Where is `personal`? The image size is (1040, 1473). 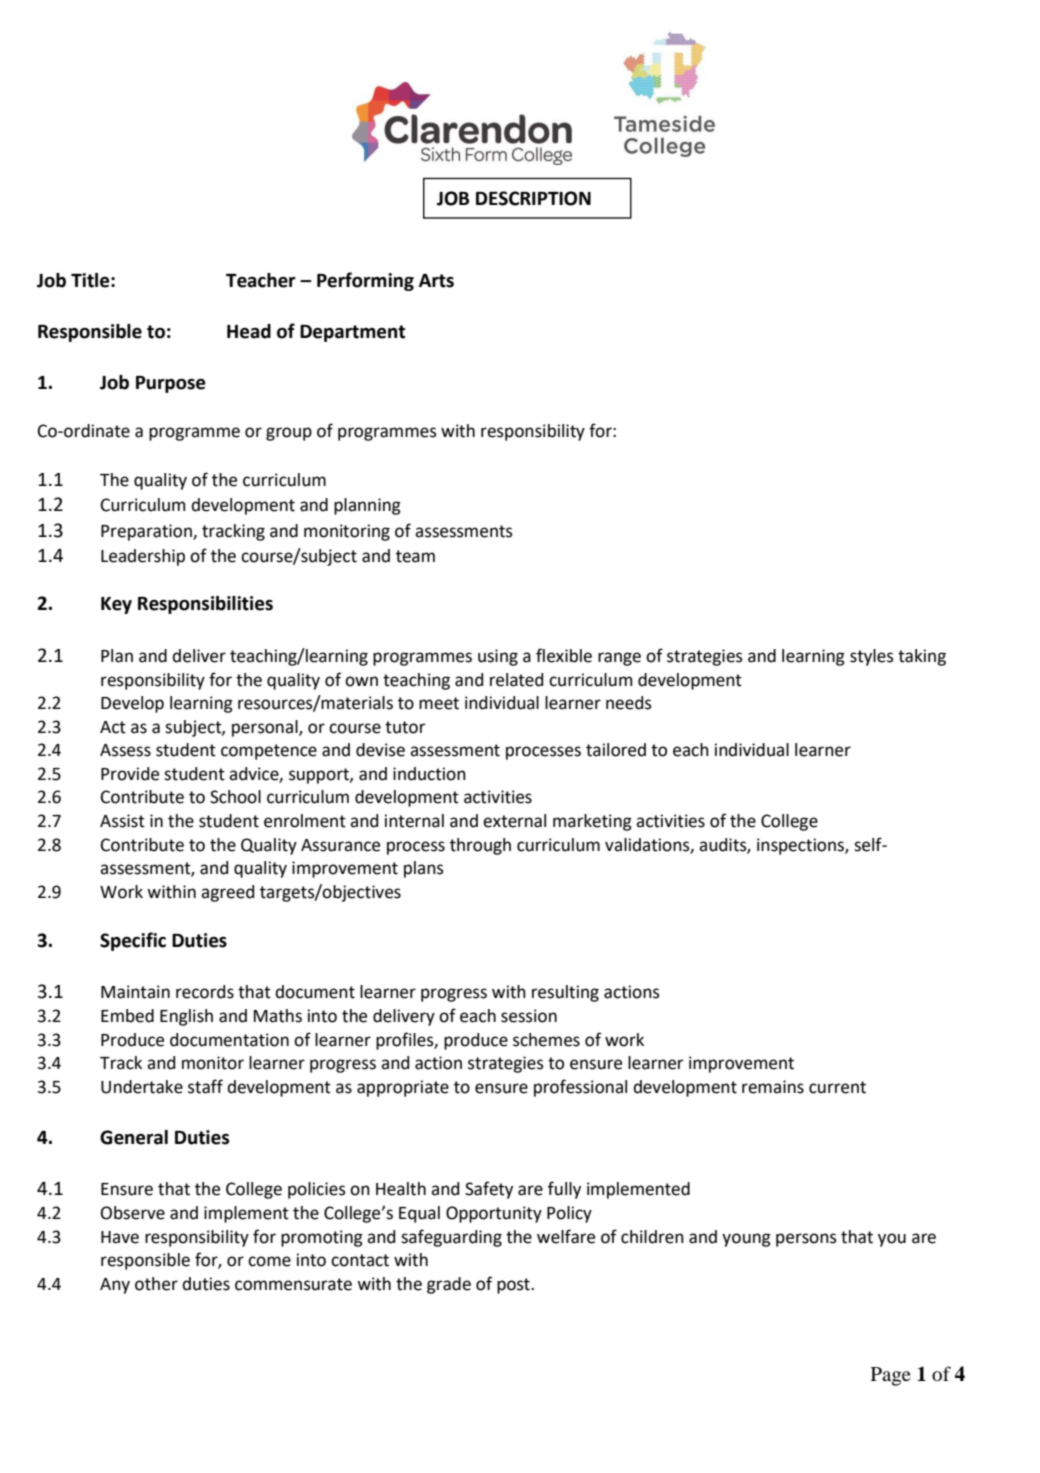 personal is located at coordinates (266, 728).
